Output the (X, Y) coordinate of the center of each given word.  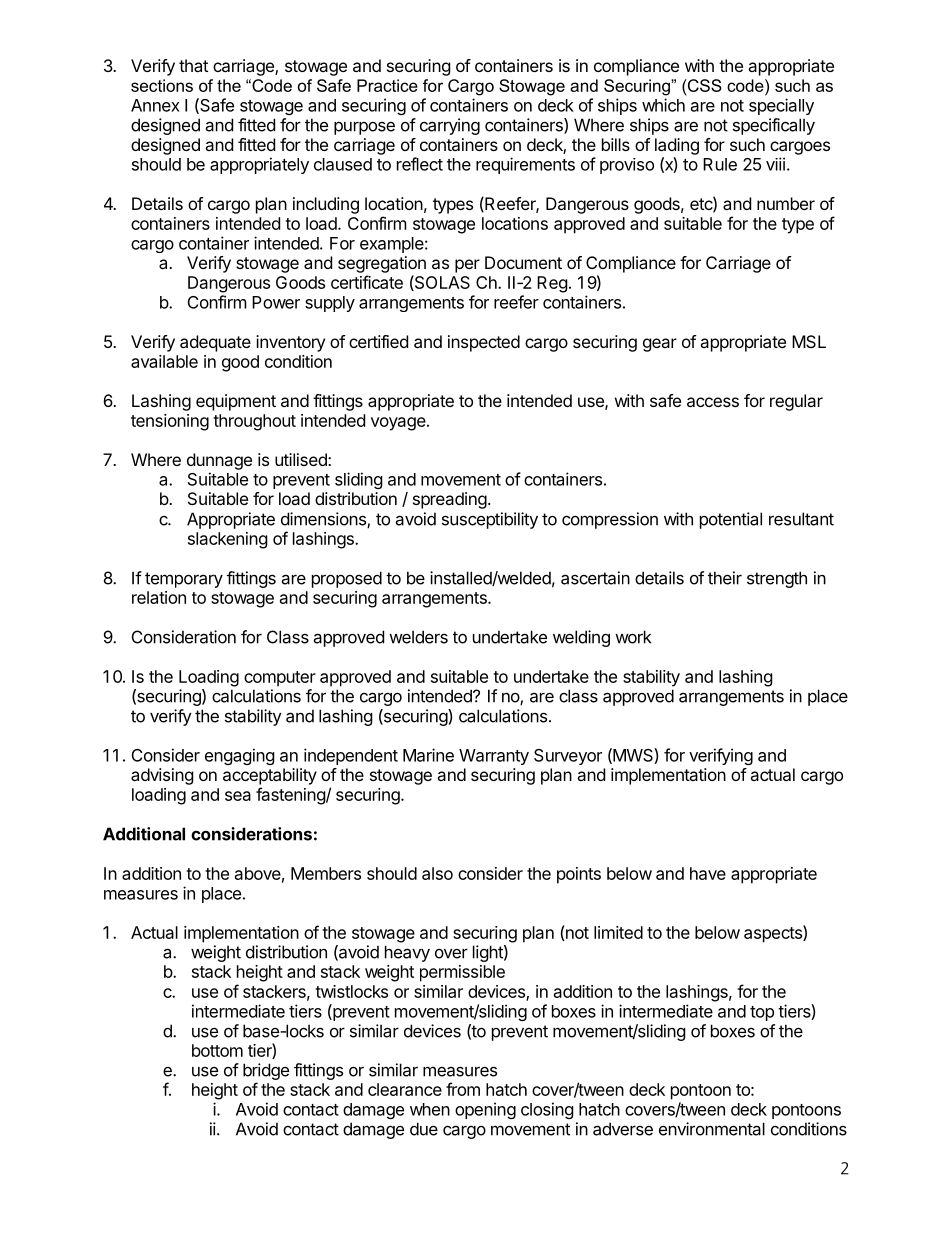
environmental (712, 1129)
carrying (450, 126)
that (193, 65)
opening (485, 1110)
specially (781, 106)
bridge (266, 1071)
